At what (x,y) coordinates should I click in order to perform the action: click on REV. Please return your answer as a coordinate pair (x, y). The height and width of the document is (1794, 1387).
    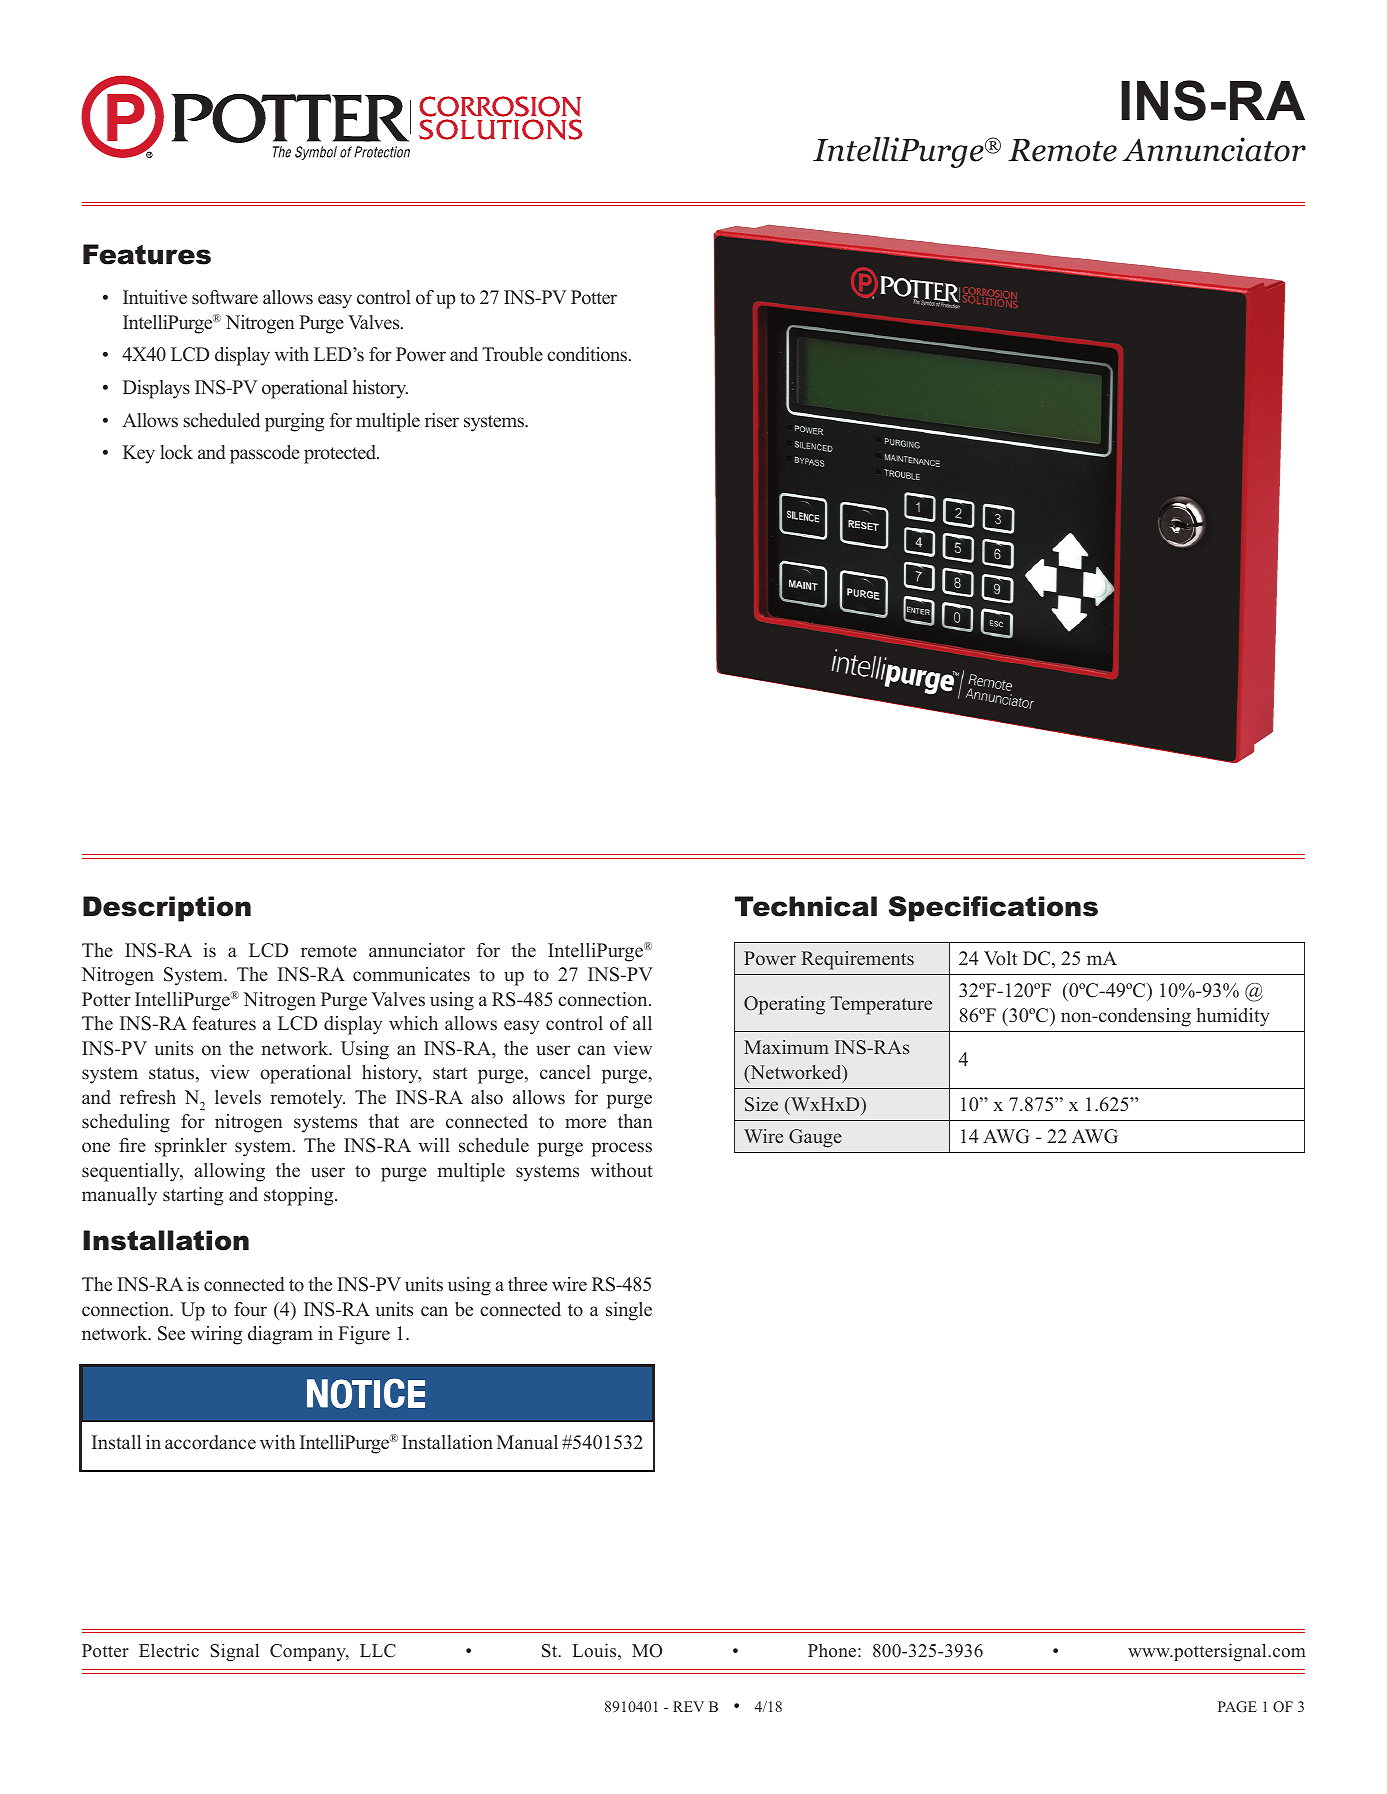
    Looking at the image, I should click on (688, 1706).
